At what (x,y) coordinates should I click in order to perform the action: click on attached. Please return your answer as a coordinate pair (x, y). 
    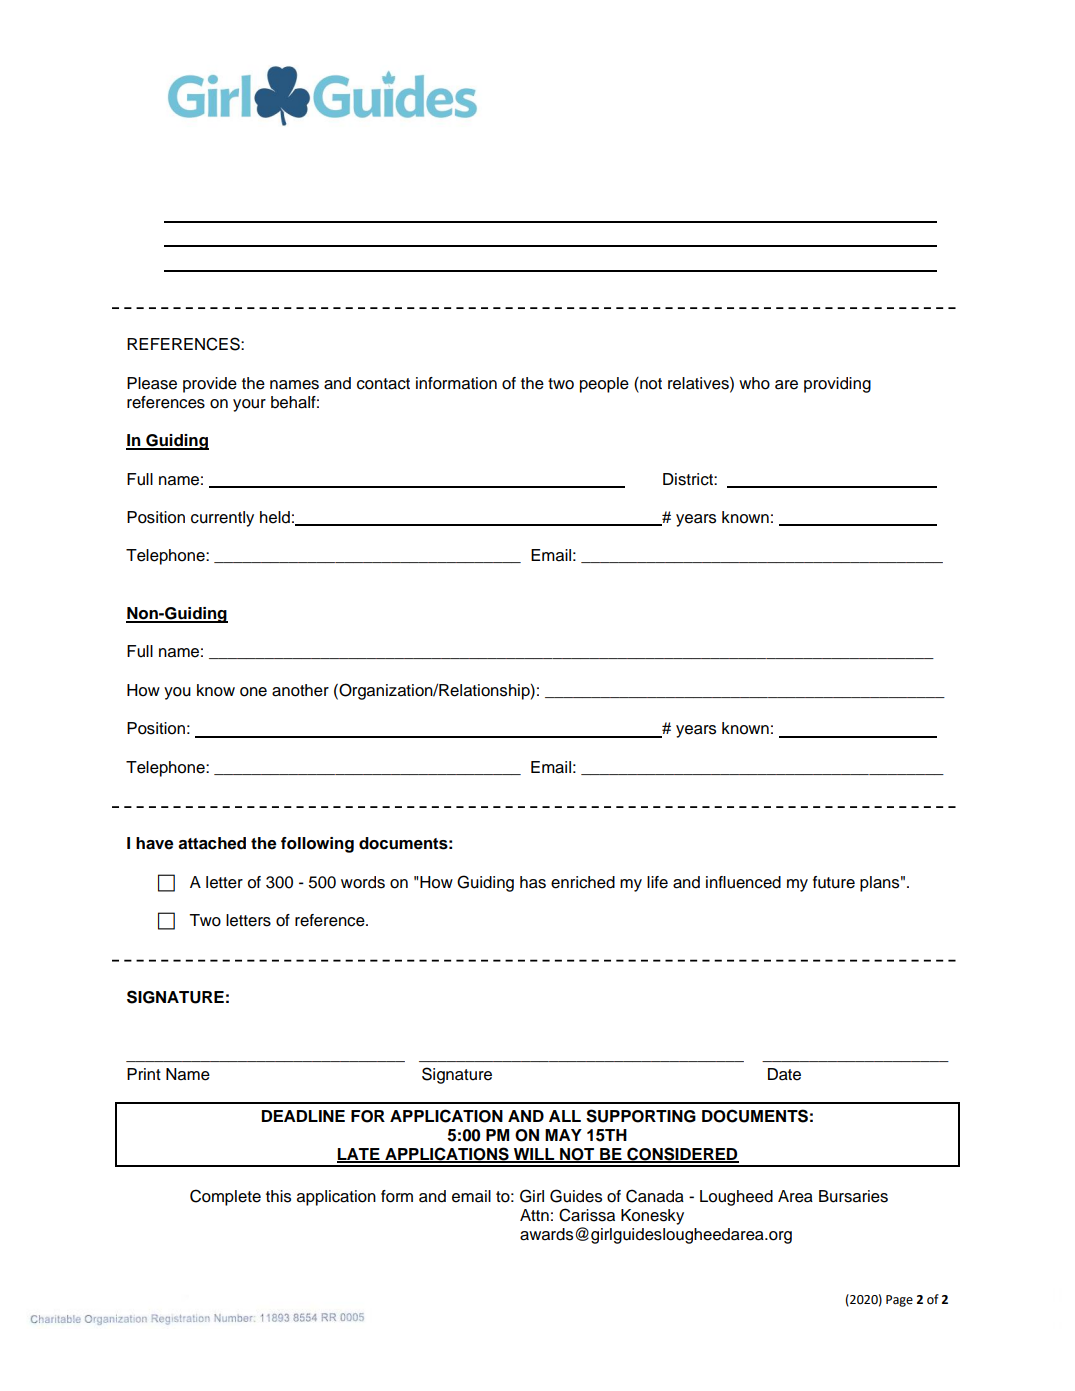
    Looking at the image, I should click on (212, 843).
